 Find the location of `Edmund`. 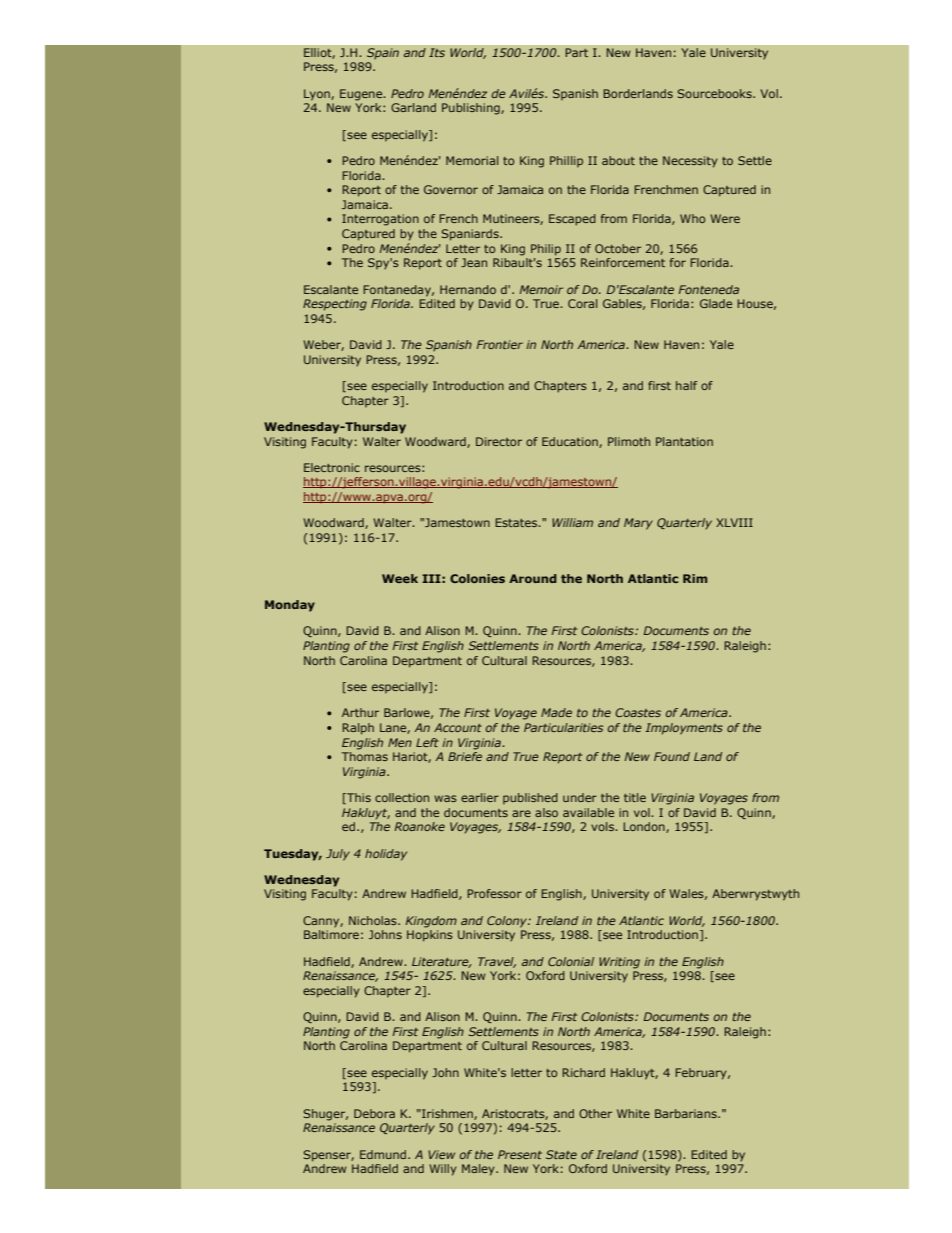

Edmund is located at coordinates (384, 1154).
